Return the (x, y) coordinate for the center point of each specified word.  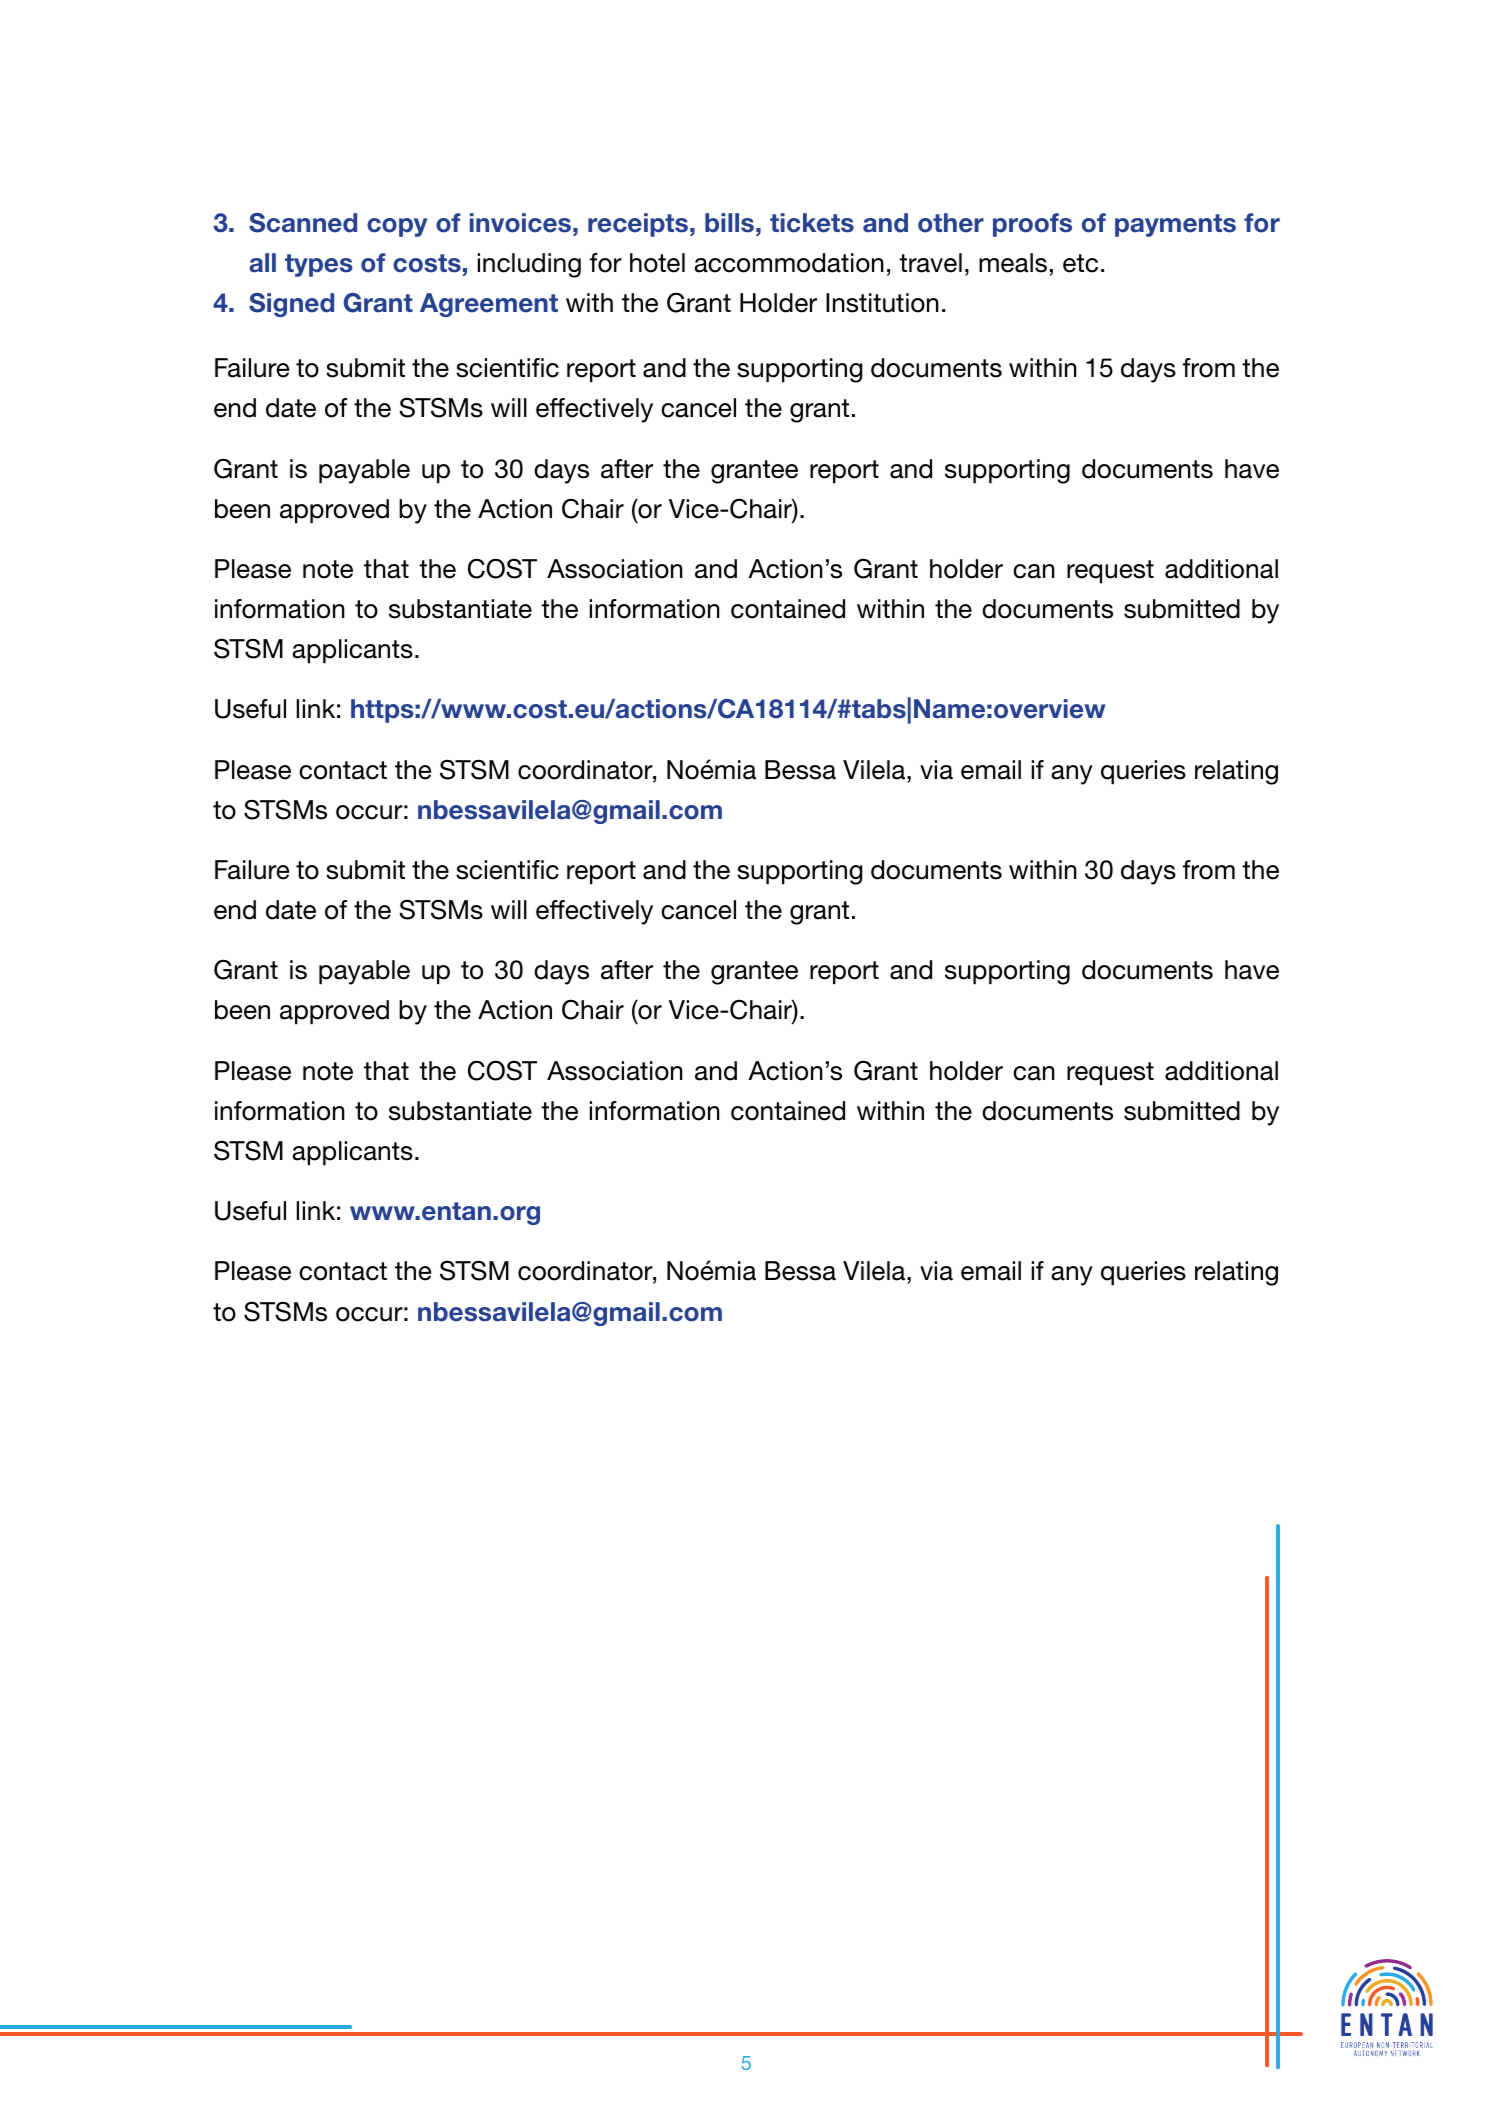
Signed (291, 305)
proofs (1032, 225)
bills (729, 223)
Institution (882, 303)
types (319, 265)
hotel (657, 263)
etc (1080, 263)
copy (397, 227)
